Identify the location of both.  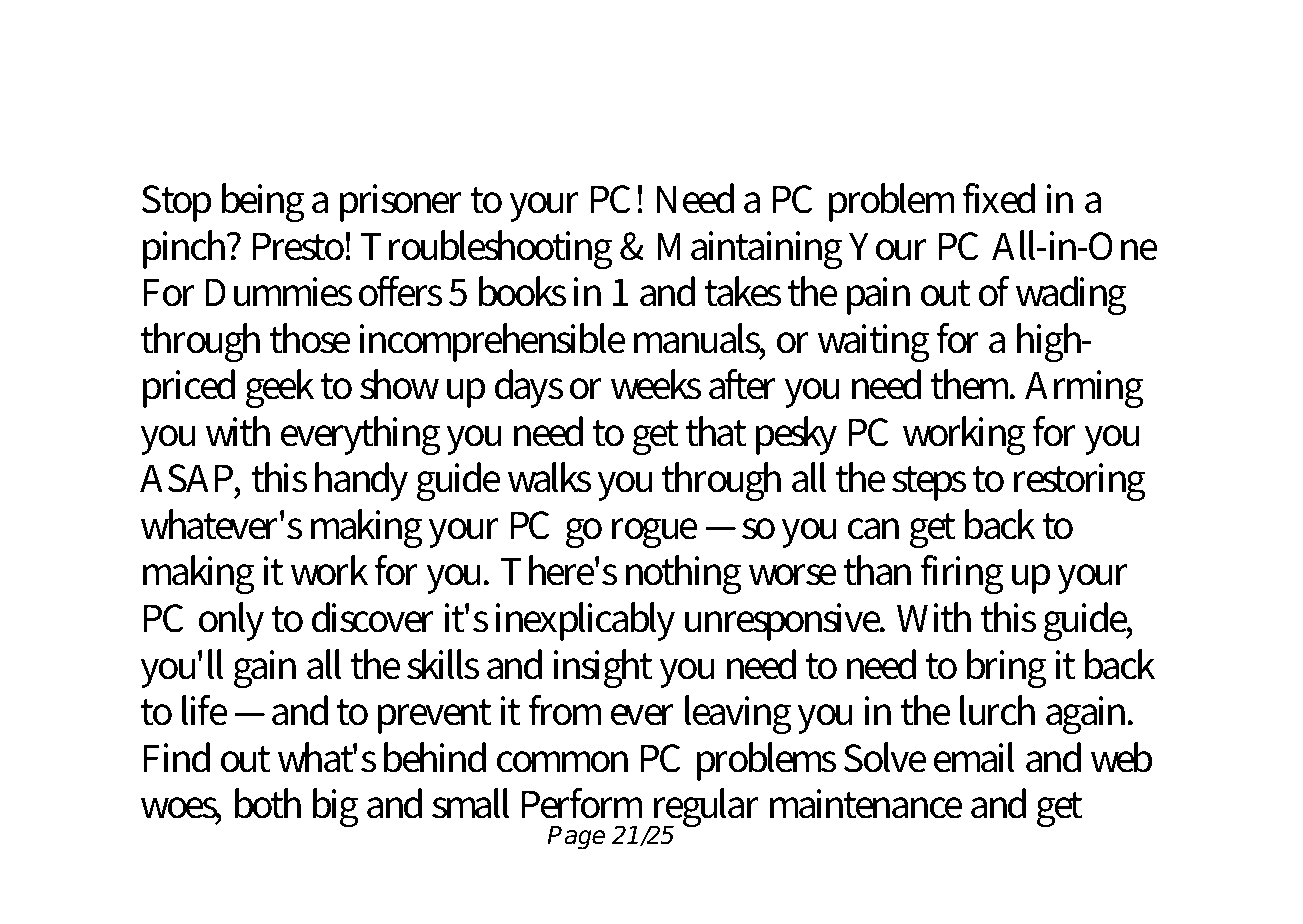
(268, 803).
